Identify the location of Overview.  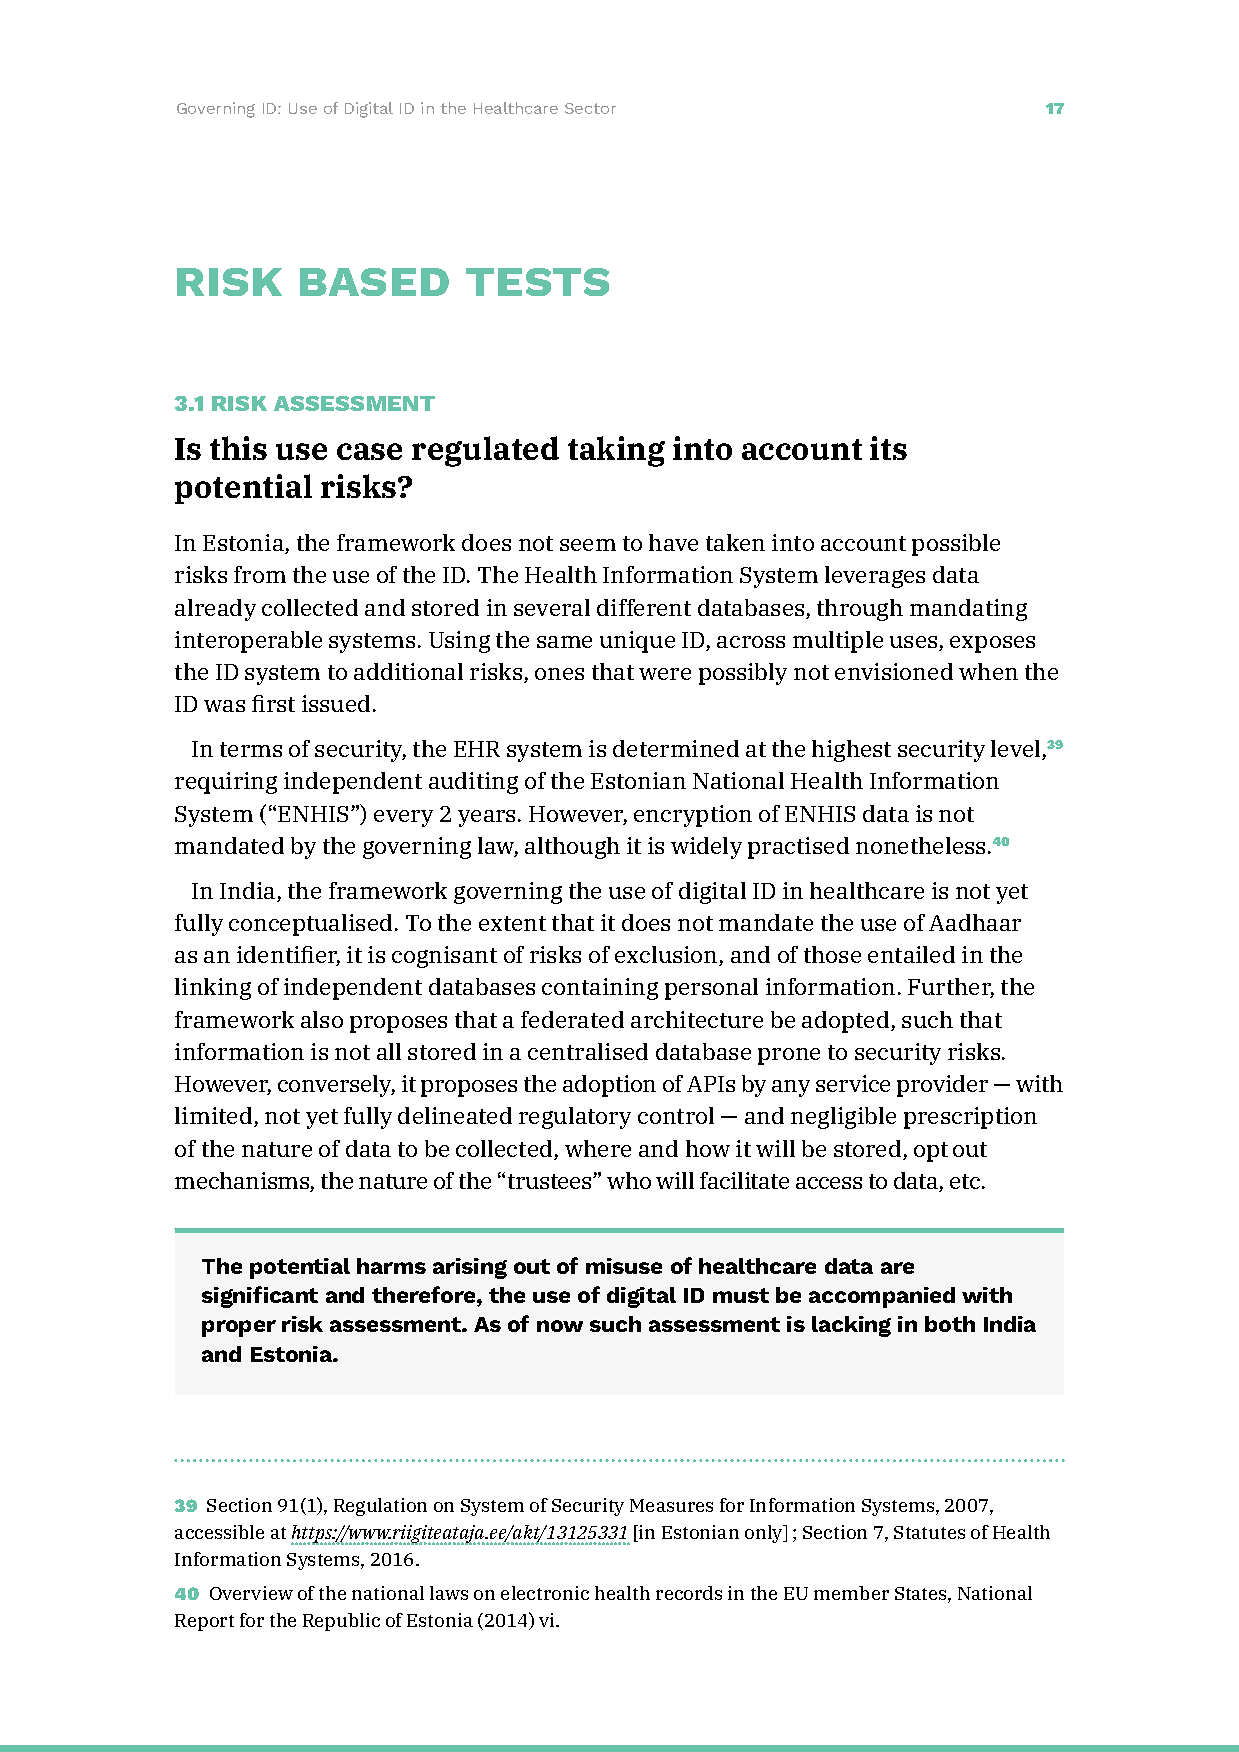
(251, 1593).
